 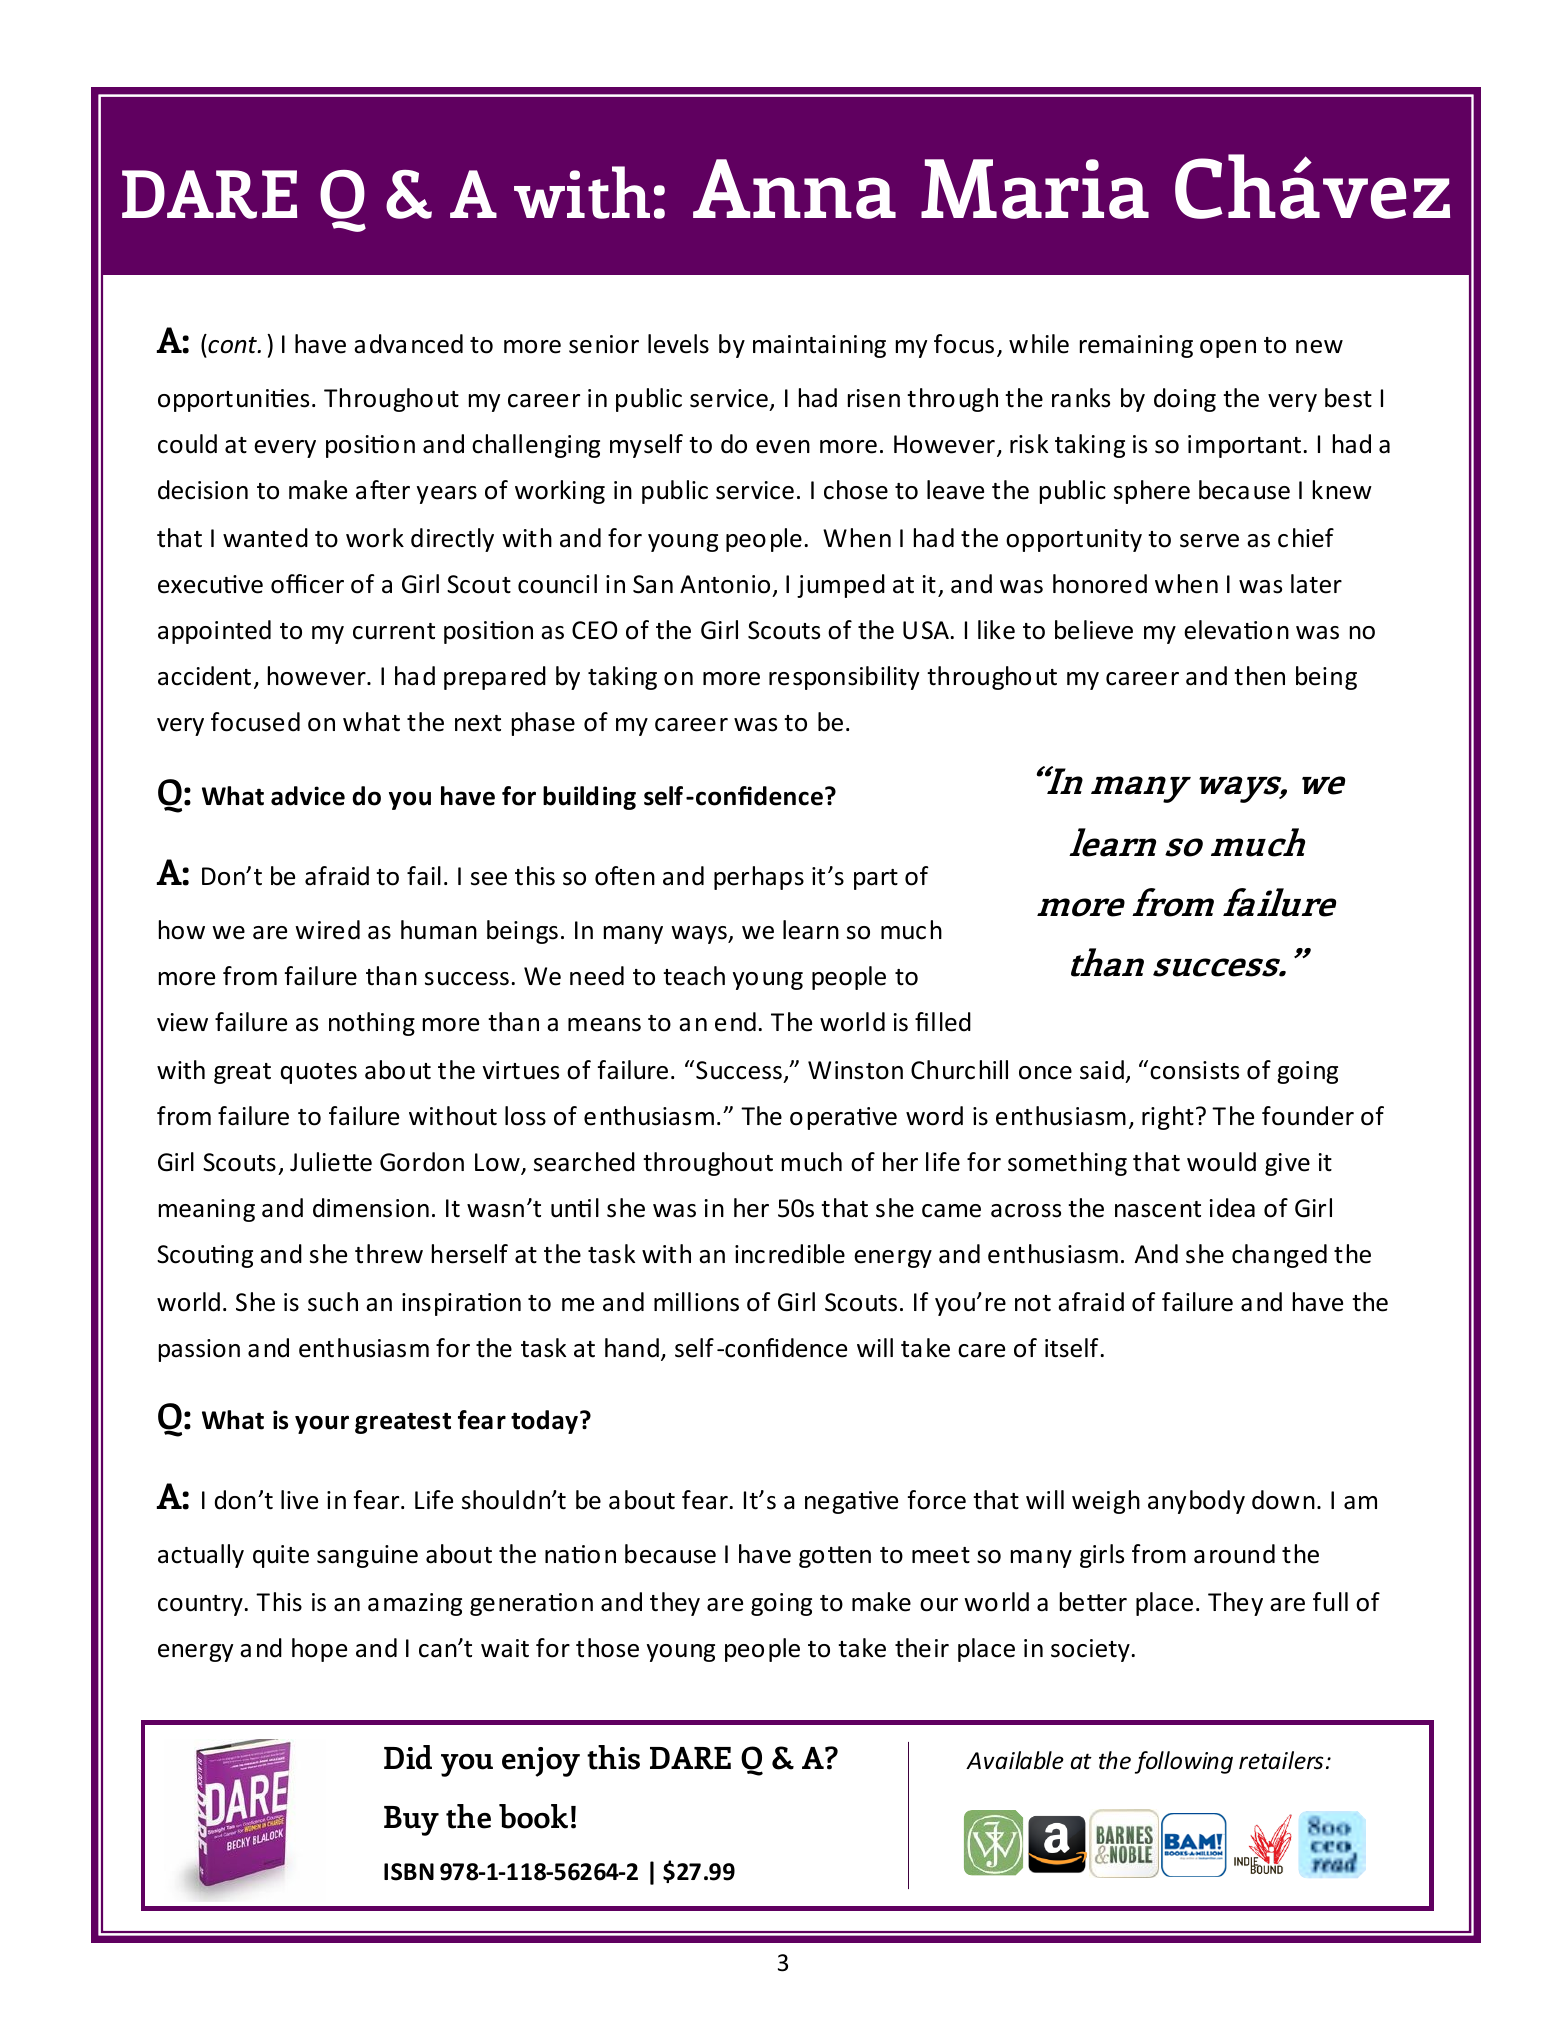 I want to click on Anna, so click(x=794, y=189).
